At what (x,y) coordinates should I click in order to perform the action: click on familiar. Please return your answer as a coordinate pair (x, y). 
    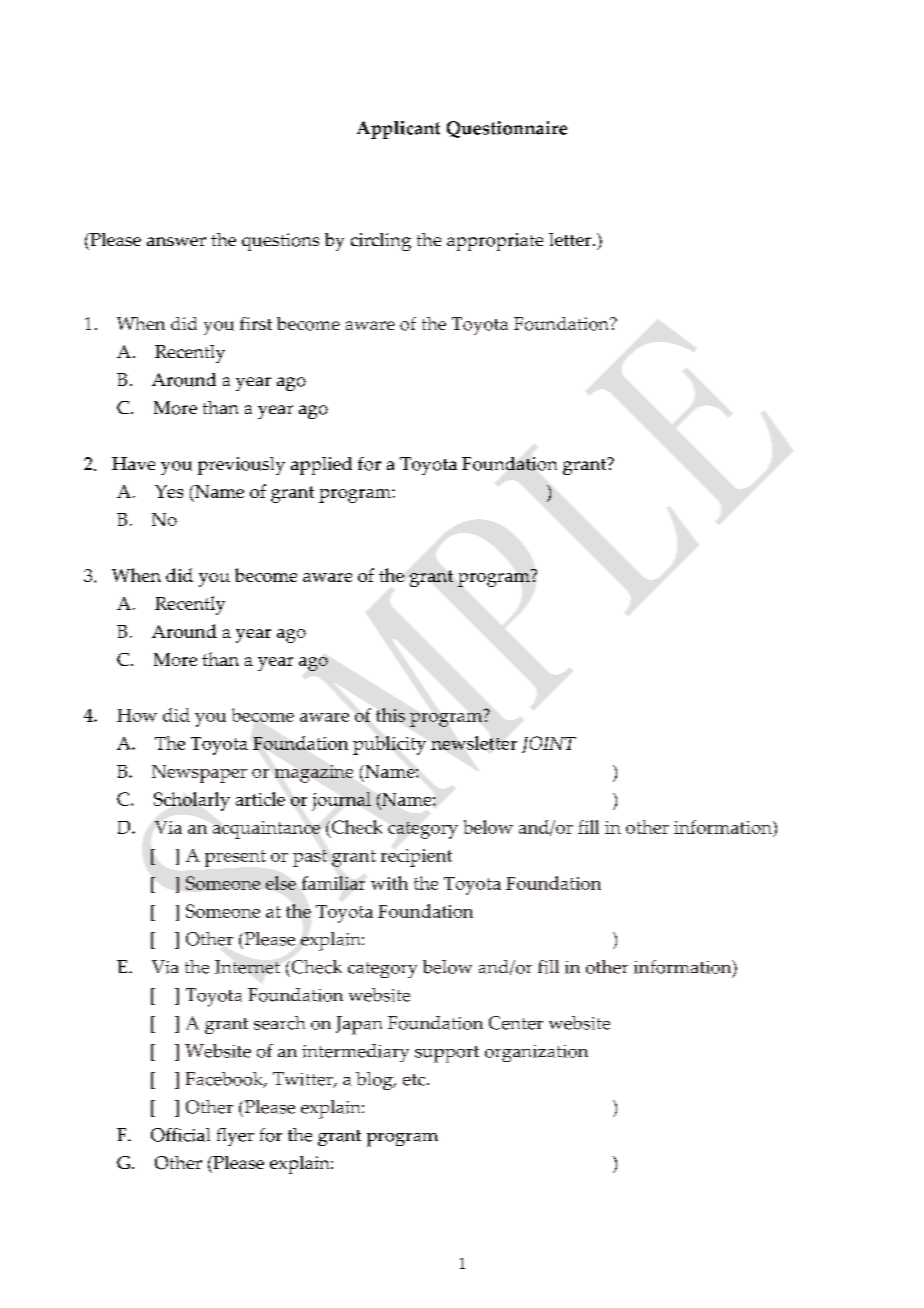
    Looking at the image, I should click on (333, 883).
